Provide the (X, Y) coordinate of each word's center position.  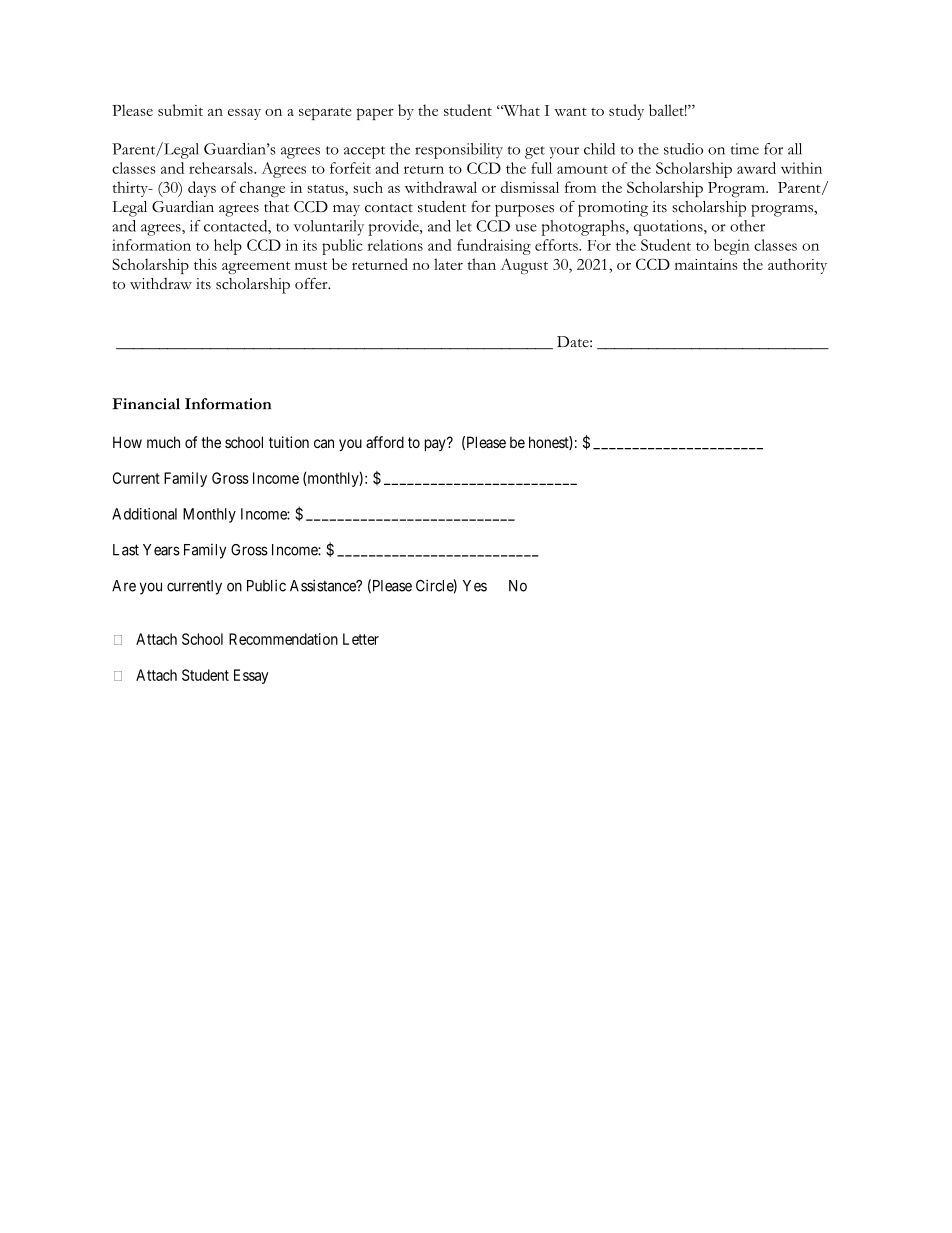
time (744, 149)
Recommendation (283, 639)
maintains (706, 264)
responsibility (459, 151)
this (205, 264)
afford (385, 442)
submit (180, 110)
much (163, 442)
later (448, 264)
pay (436, 444)
